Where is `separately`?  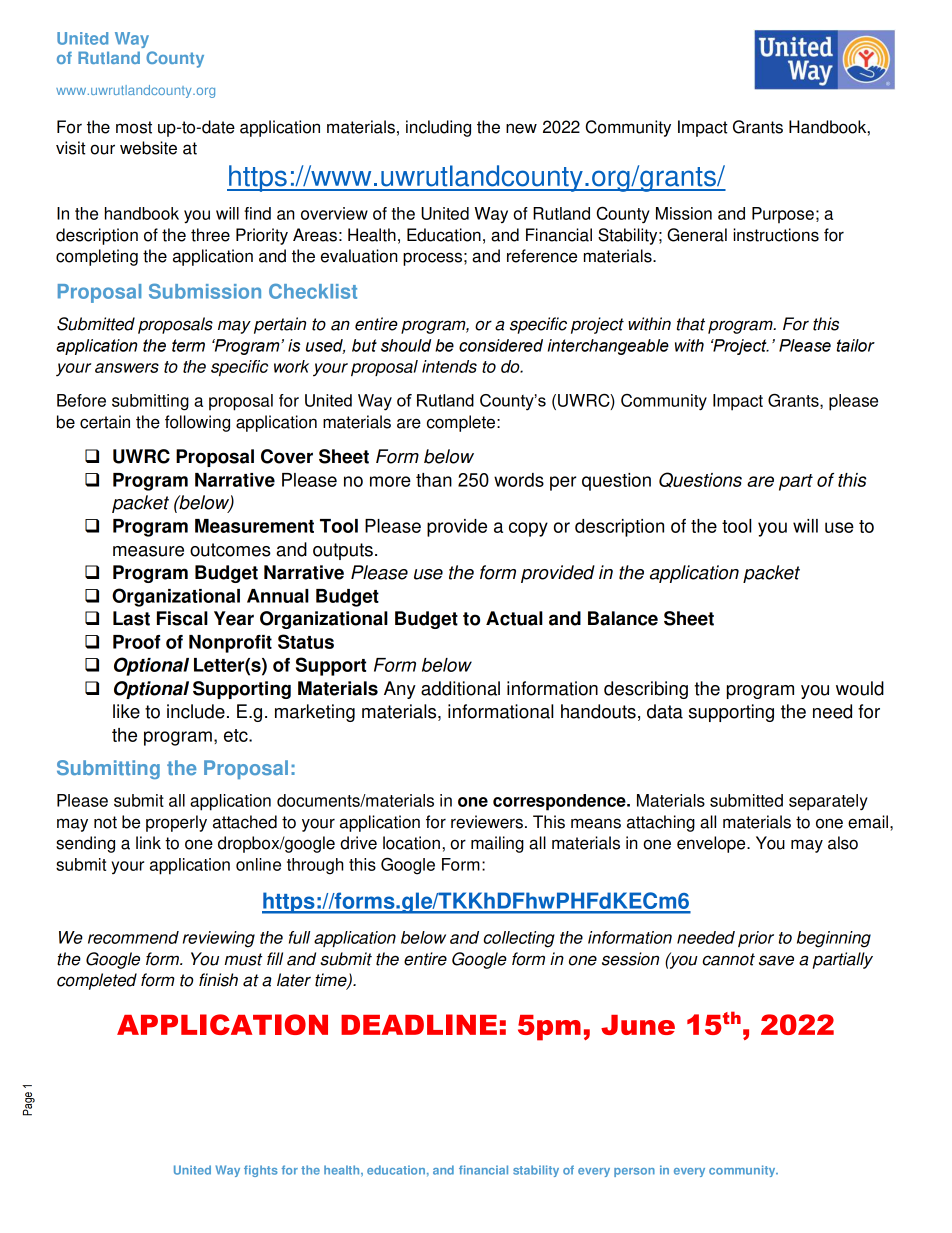 separately is located at coordinates (828, 802).
